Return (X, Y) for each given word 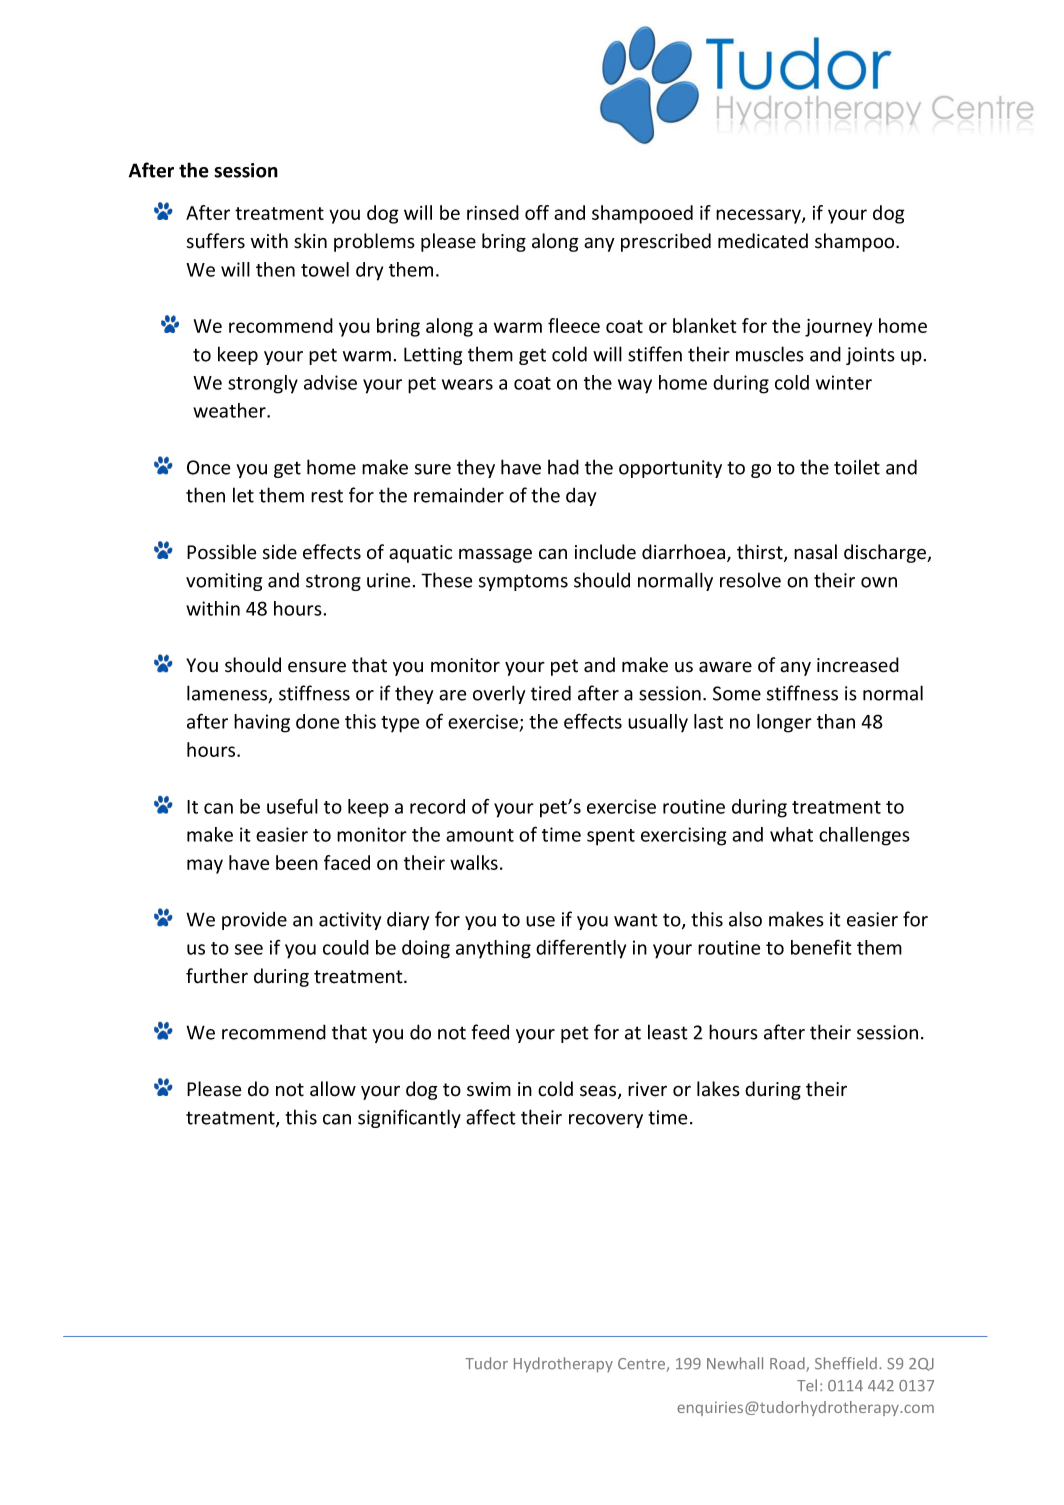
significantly (409, 1118)
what (791, 834)
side (280, 552)
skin (310, 241)
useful (292, 806)
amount (480, 835)
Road (788, 1364)
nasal (815, 552)
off (537, 212)
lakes (718, 1089)
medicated (763, 241)
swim (489, 1089)
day (581, 497)
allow (333, 1089)
